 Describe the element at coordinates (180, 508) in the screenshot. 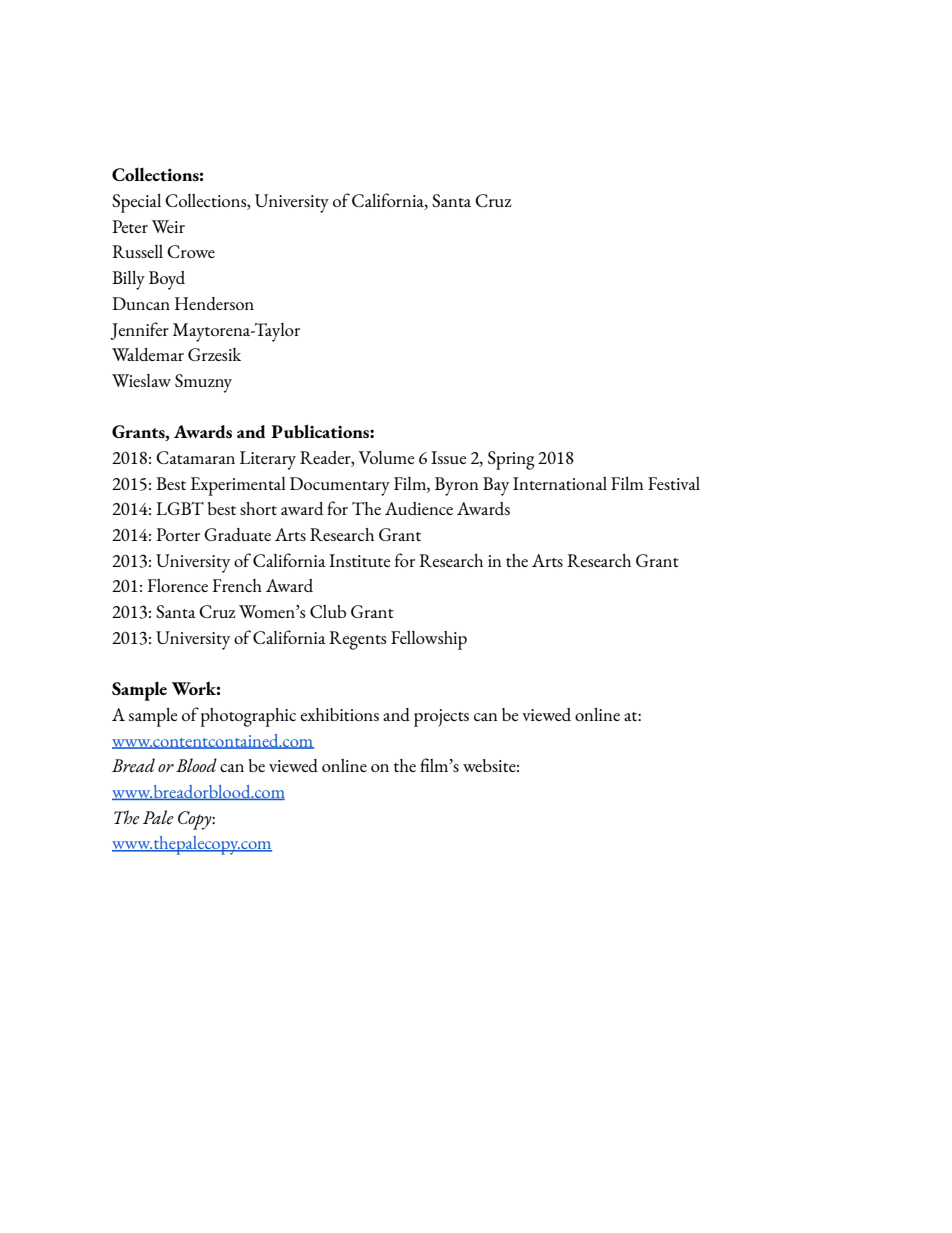

I see `LGBT` at that location.
